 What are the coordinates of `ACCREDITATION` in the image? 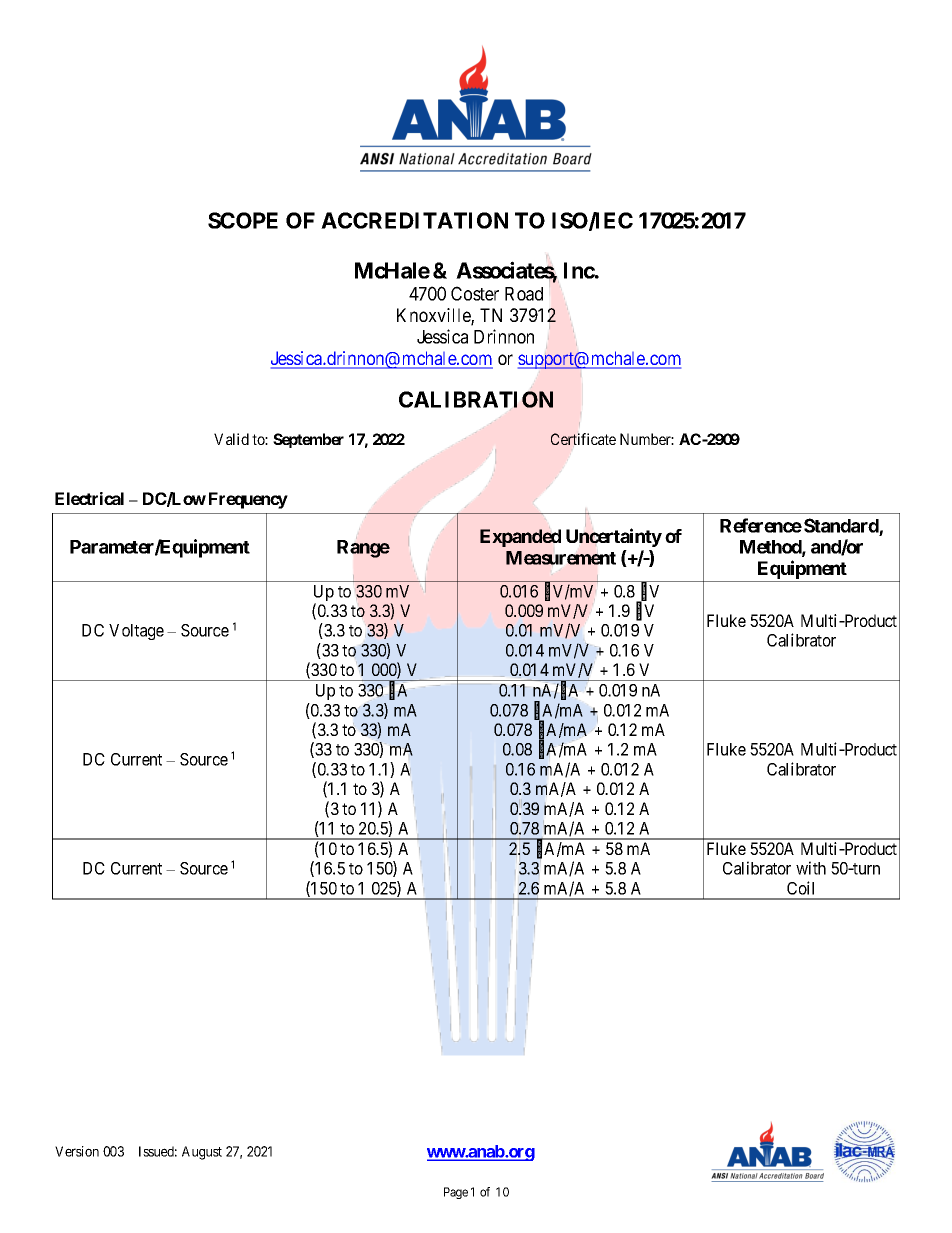 It's located at (414, 220).
